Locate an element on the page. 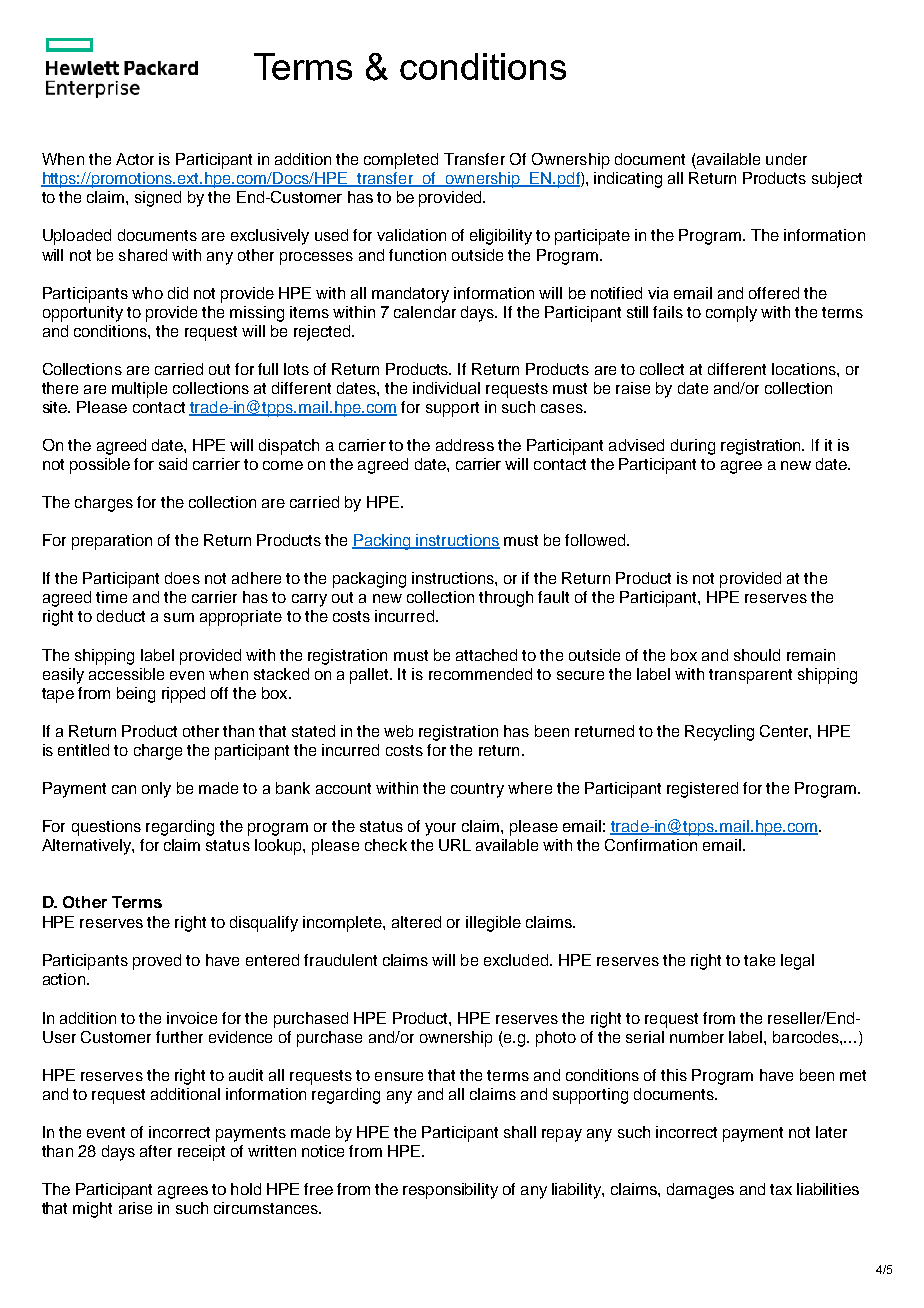  registered is located at coordinates (702, 790).
